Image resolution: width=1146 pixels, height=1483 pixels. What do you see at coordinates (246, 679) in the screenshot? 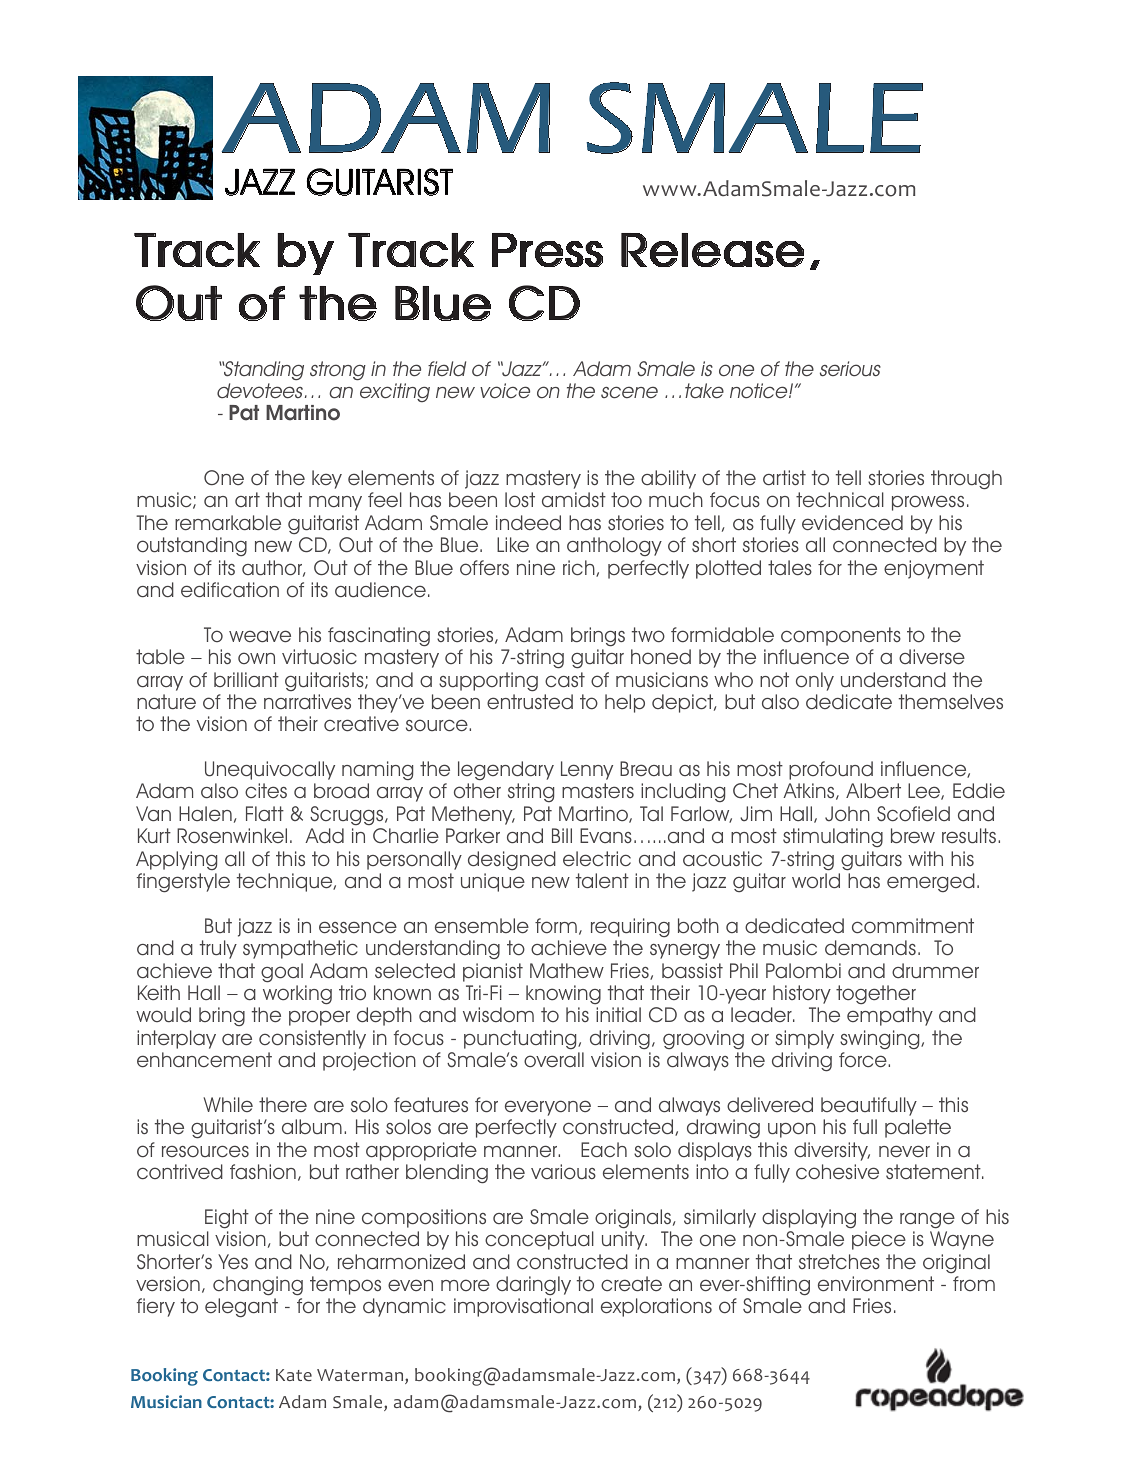
I see `brilliant` at bounding box center [246, 679].
